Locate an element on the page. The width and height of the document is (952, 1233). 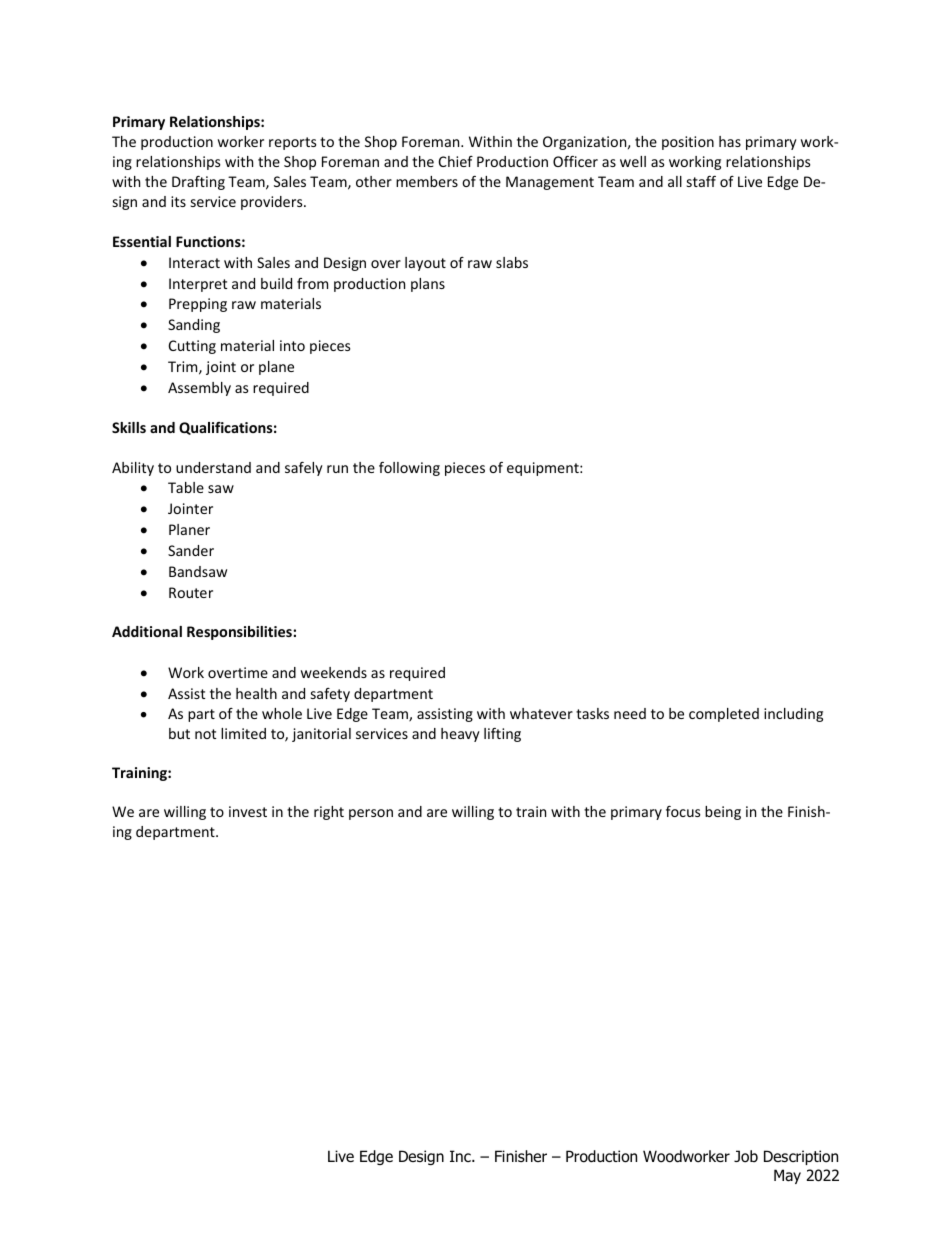
heavy is located at coordinates (460, 735).
